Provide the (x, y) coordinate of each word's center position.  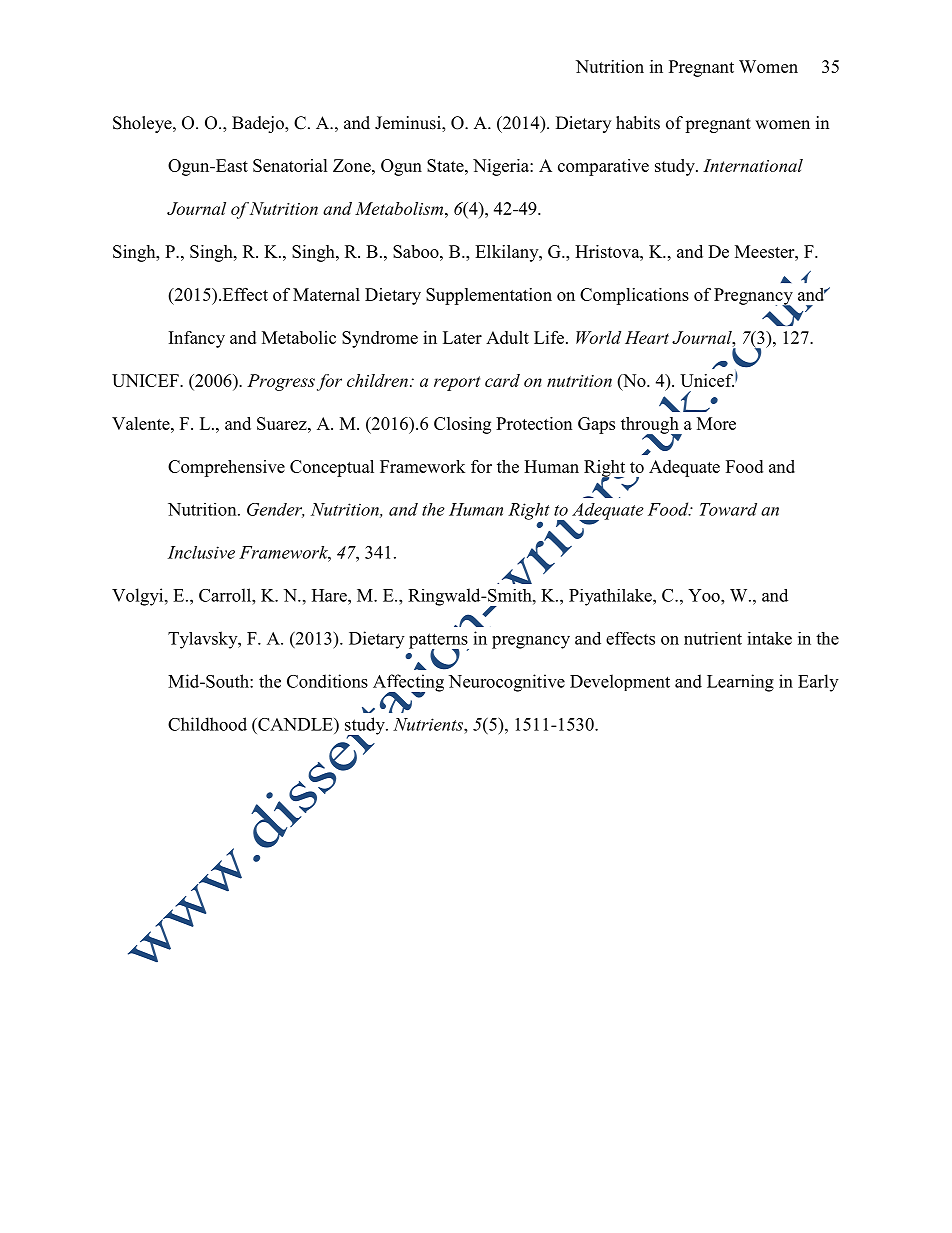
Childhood (207, 724)
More (716, 423)
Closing (462, 425)
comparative (603, 167)
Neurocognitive (507, 683)
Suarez (283, 423)
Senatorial (290, 165)
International (753, 165)
